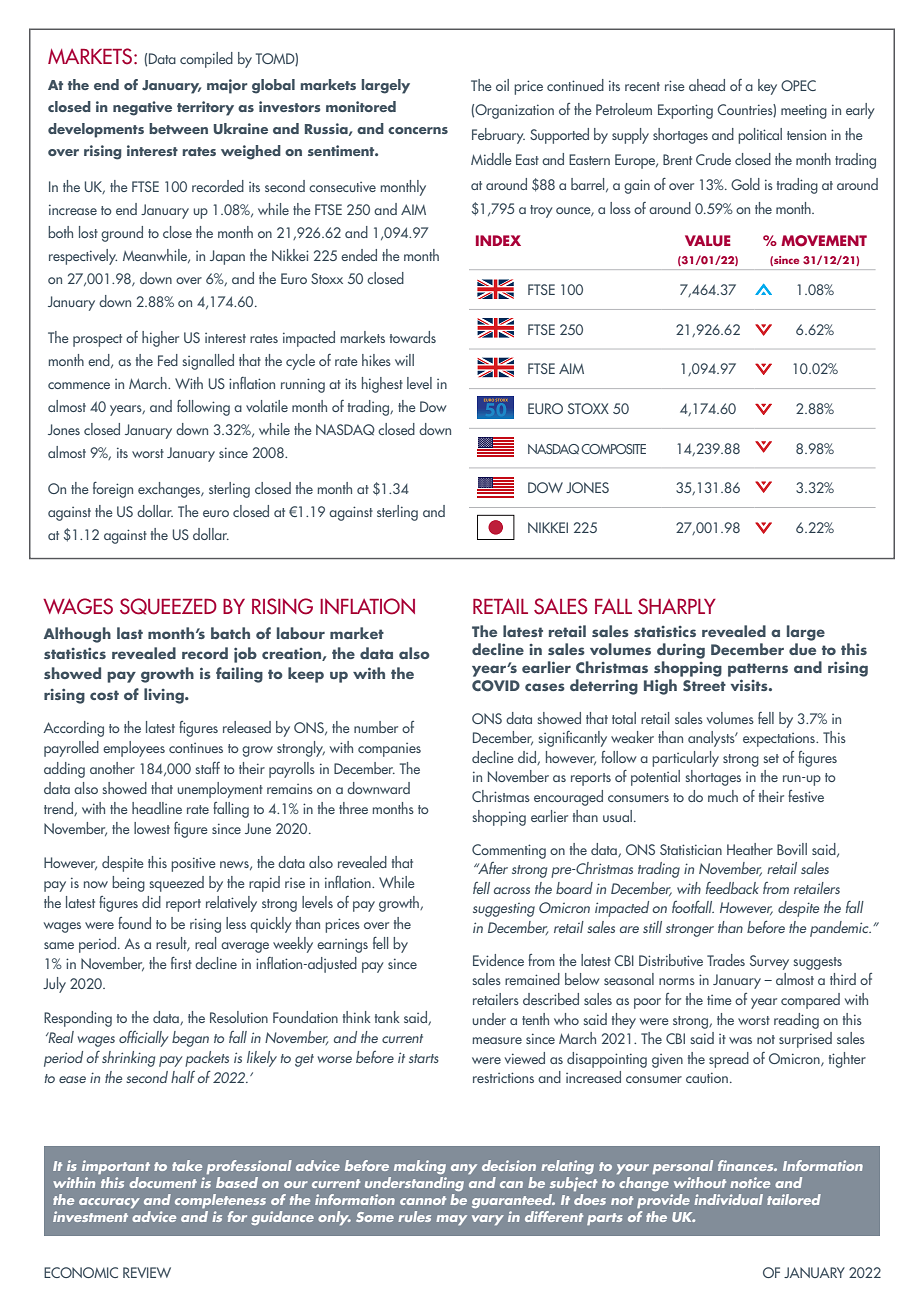 The width and height of the page is (924, 1308). I want to click on REVIEW, so click(147, 1272).
